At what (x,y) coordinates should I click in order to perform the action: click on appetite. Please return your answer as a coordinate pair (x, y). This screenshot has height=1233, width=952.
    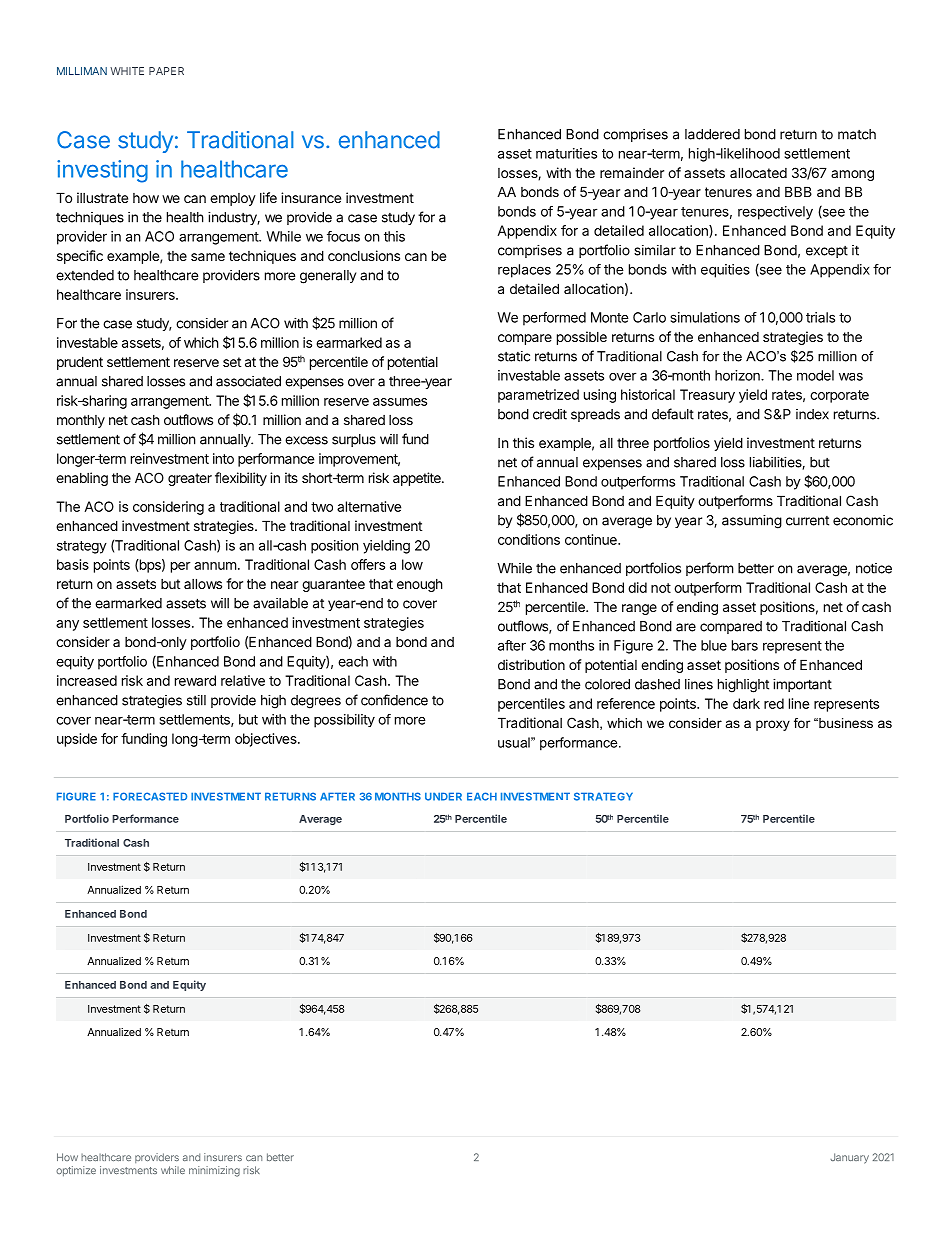
    Looking at the image, I should click on (418, 479).
